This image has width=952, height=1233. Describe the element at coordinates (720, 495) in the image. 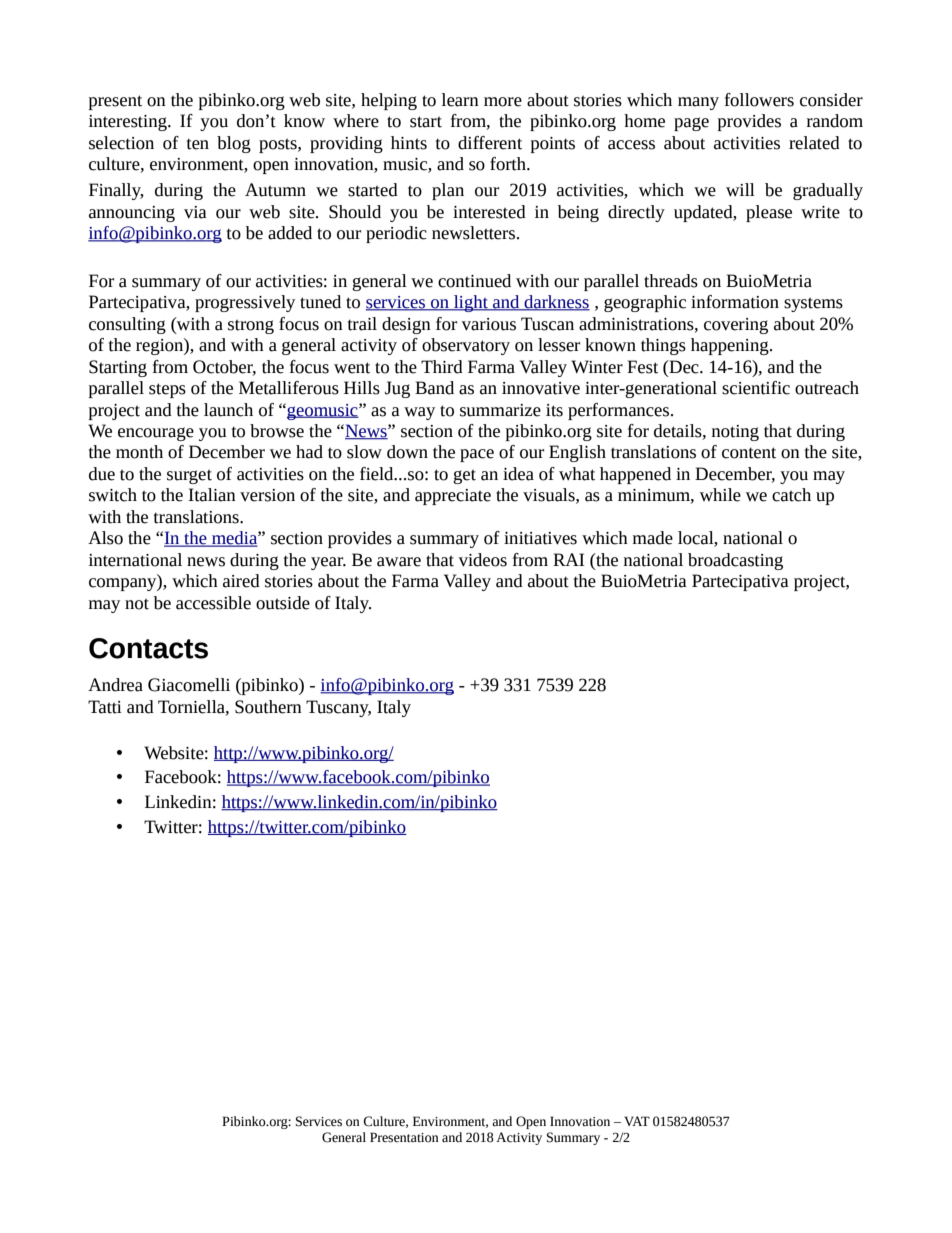

I see `while` at that location.
